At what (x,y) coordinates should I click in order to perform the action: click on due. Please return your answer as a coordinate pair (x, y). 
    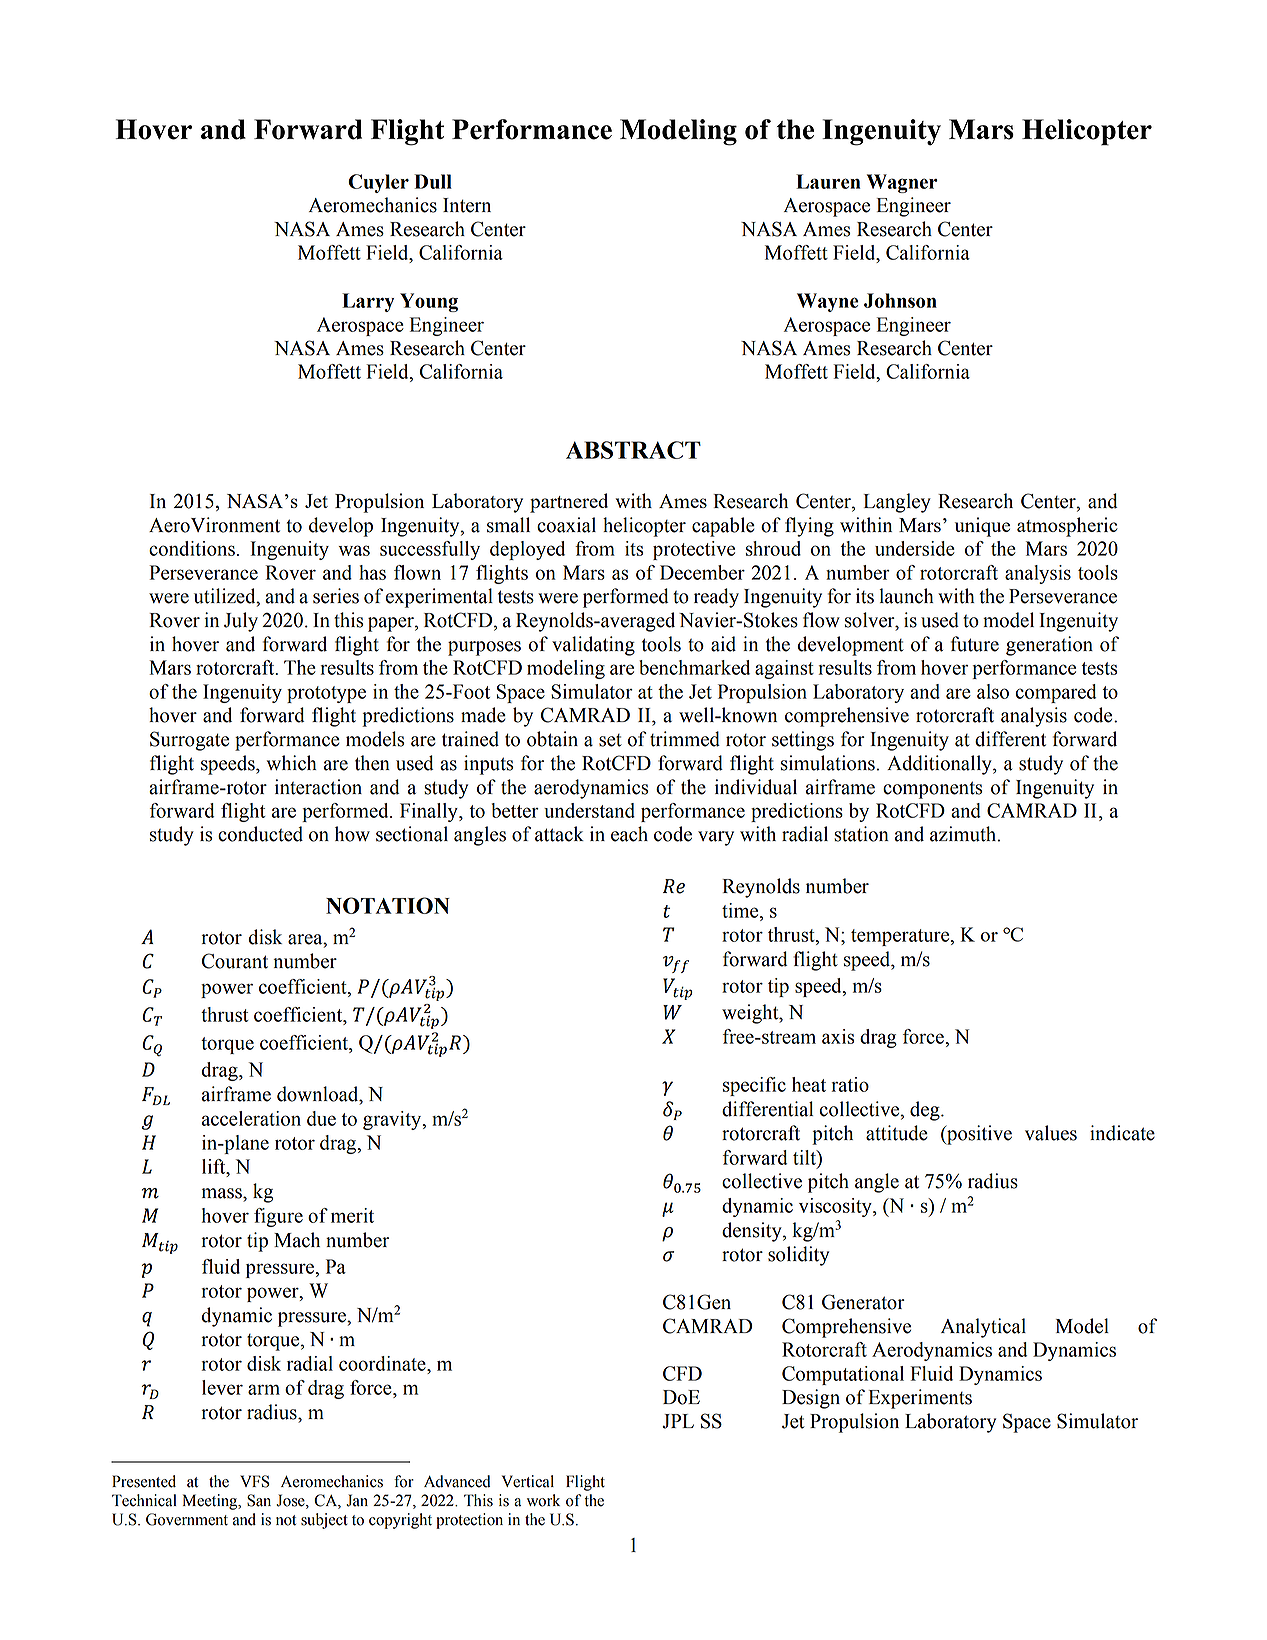
    Looking at the image, I should click on (321, 1118).
